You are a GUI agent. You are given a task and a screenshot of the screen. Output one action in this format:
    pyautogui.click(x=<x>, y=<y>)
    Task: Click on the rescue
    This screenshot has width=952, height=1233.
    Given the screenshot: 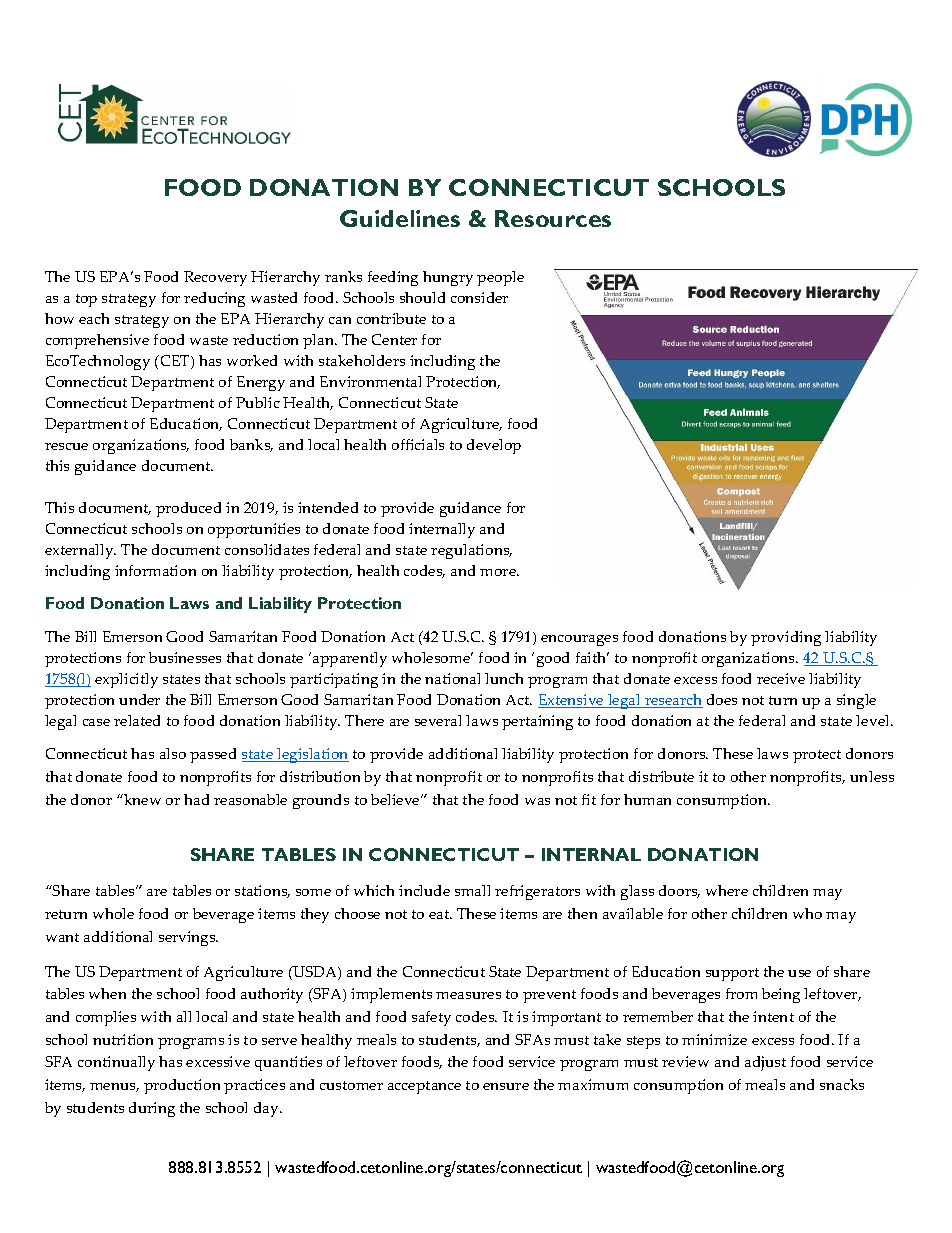 What is the action you would take?
    pyautogui.click(x=66, y=446)
